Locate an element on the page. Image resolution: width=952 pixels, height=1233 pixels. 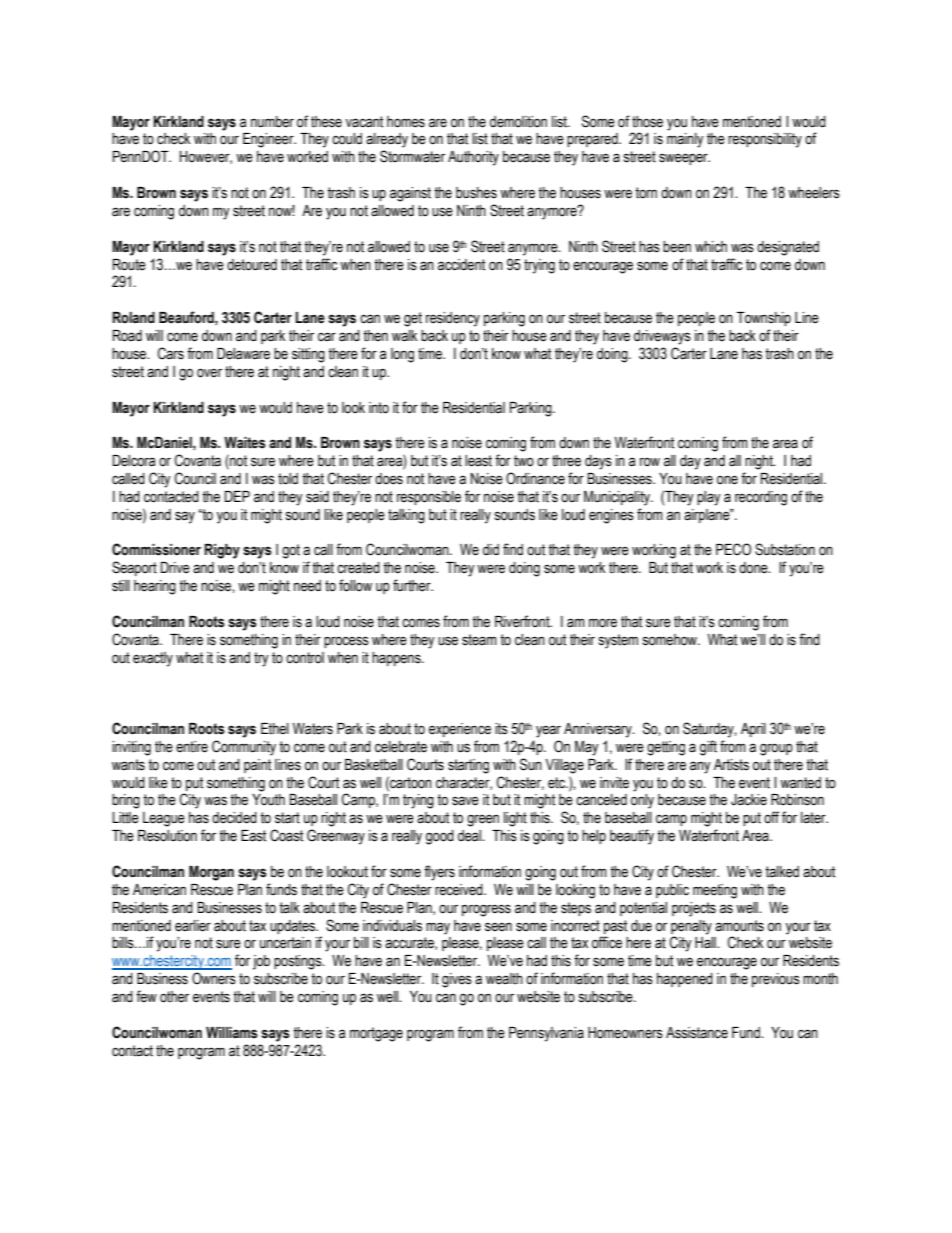
experience is located at coordinates (460, 730).
